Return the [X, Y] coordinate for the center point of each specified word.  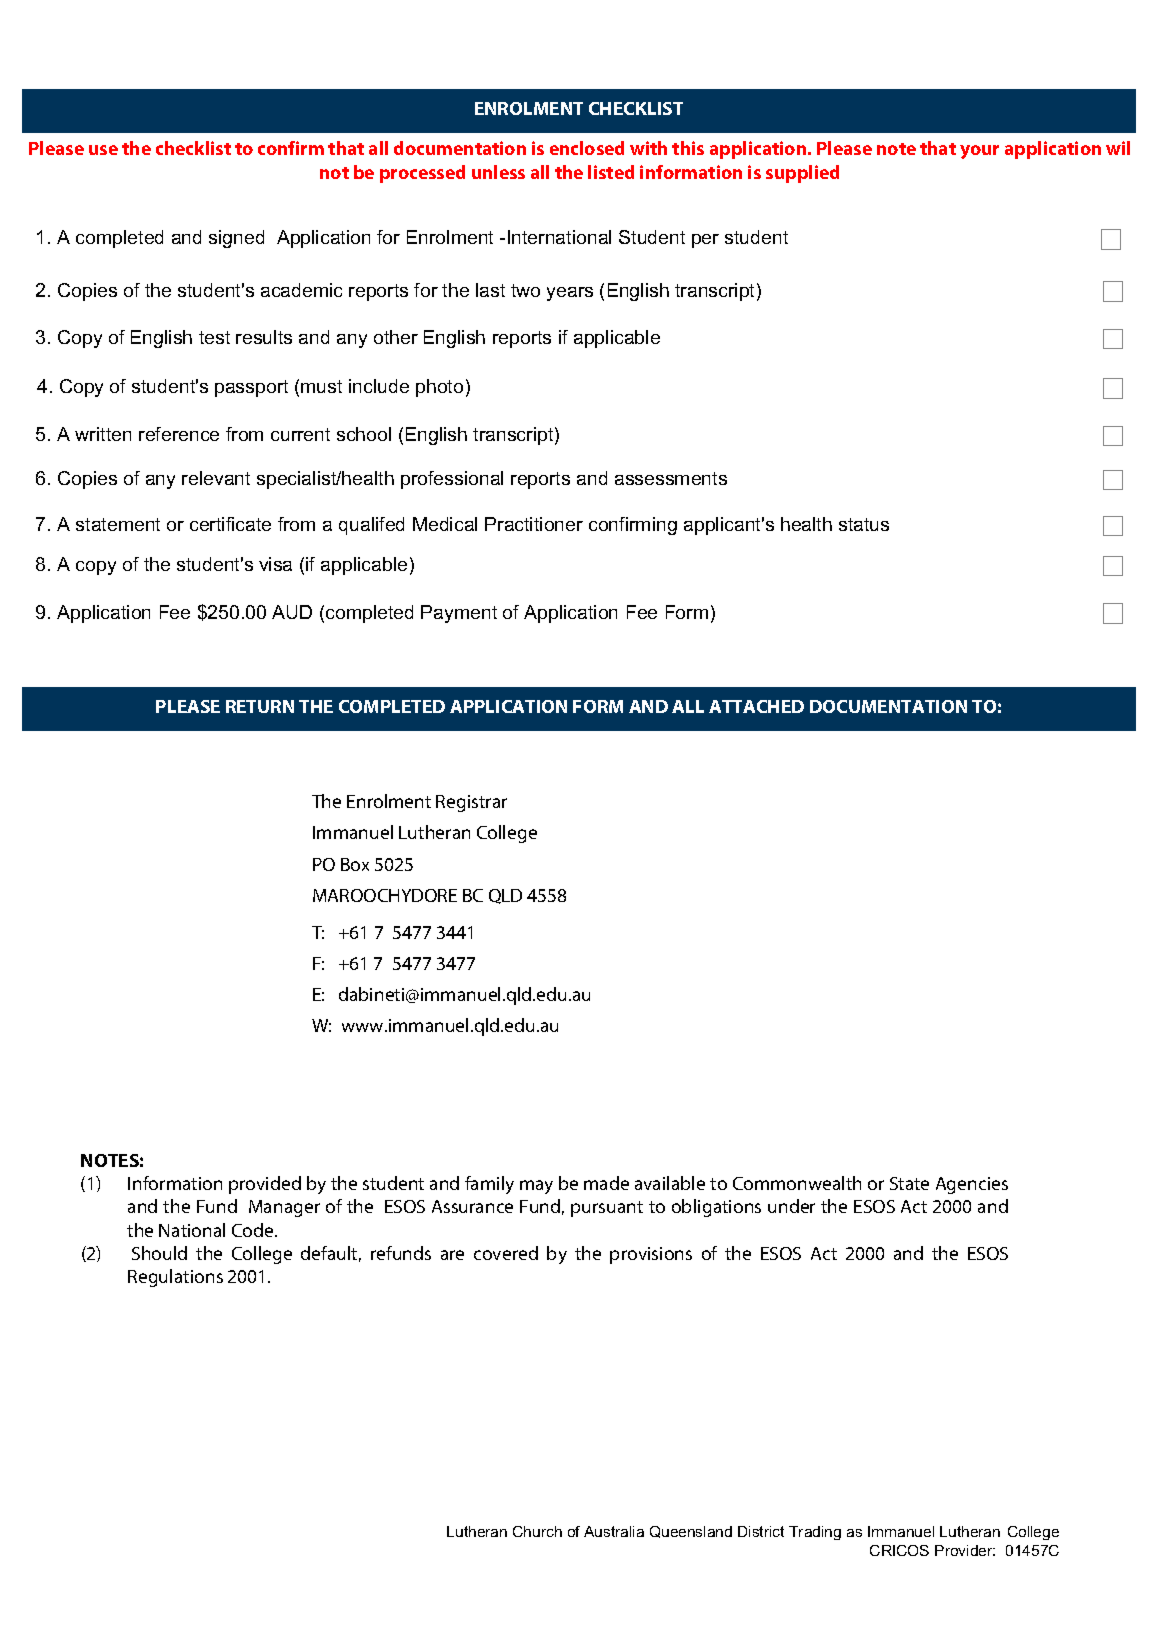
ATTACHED [756, 706]
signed [236, 239]
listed [611, 172]
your [979, 152]
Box [355, 864]
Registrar [471, 803]
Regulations [175, 1278]
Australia [614, 1531]
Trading [815, 1533]
